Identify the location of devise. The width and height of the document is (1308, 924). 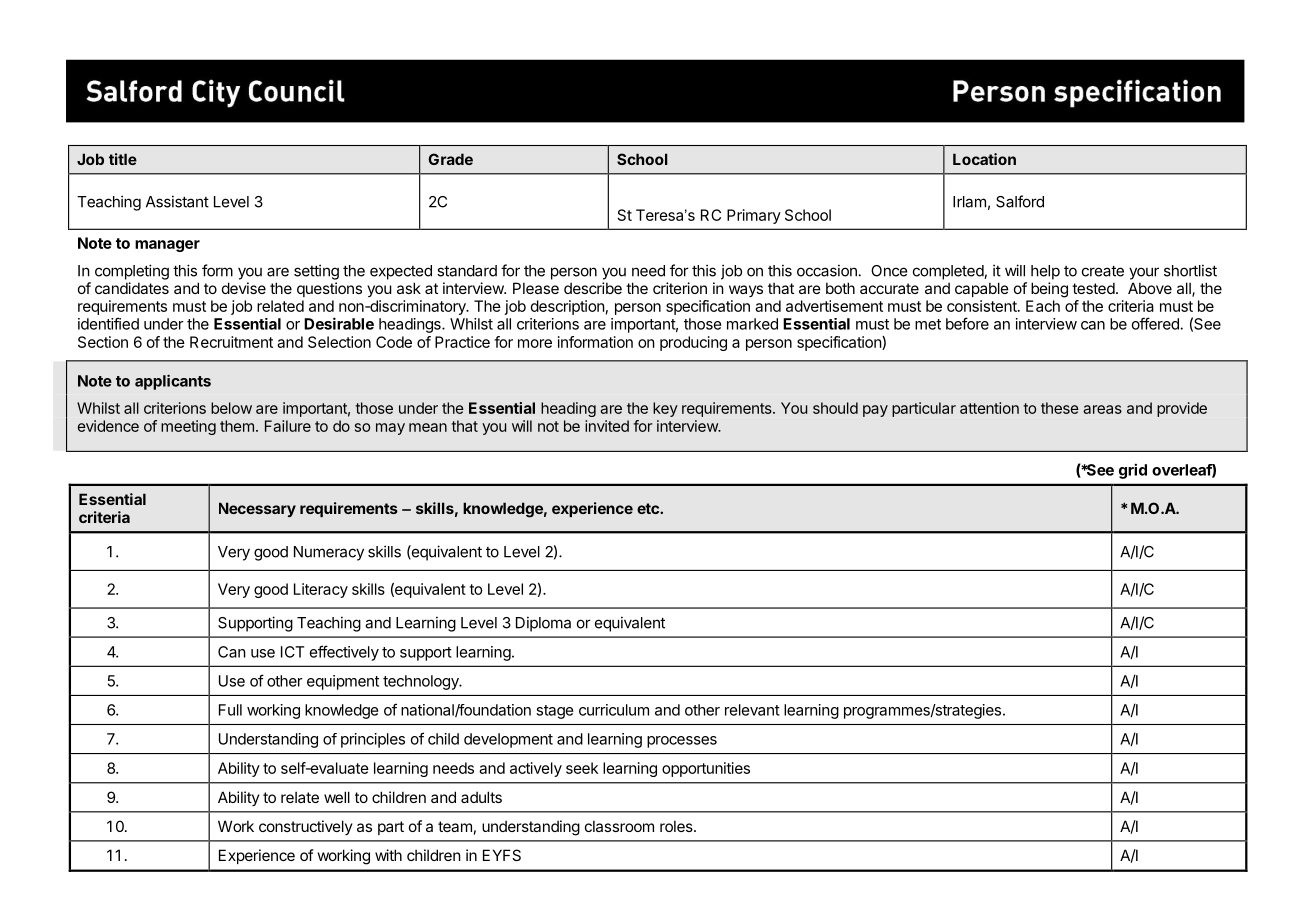
(244, 288).
